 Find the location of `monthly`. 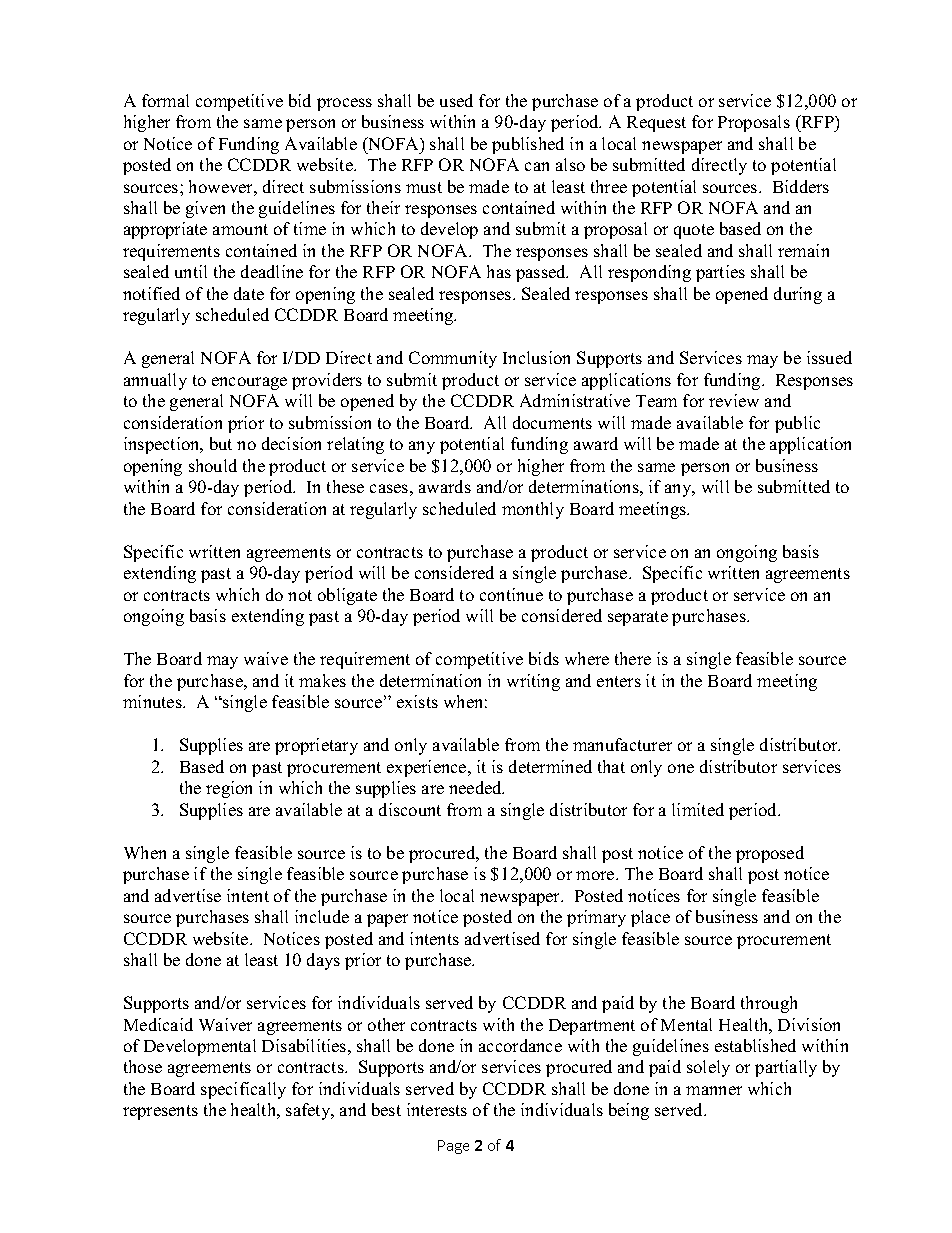

monthly is located at coordinates (533, 510).
